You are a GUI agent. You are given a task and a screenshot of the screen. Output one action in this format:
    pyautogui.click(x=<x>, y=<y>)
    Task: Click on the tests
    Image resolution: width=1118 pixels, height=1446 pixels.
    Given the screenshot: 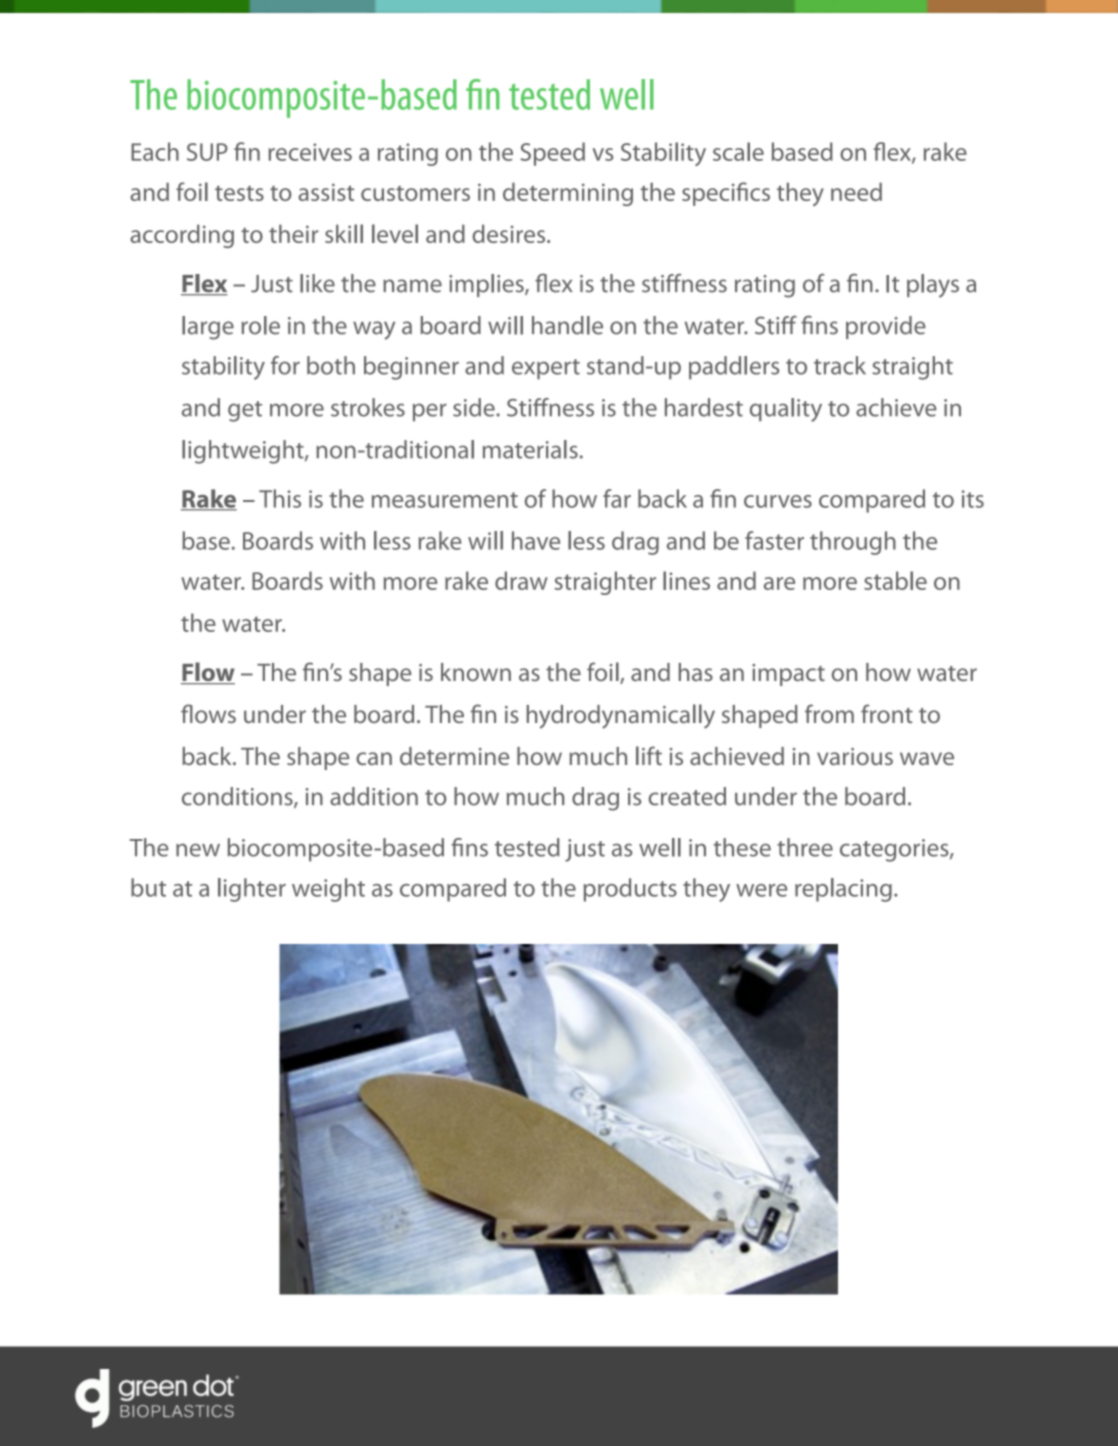 What is the action you would take?
    pyautogui.click(x=239, y=193)
